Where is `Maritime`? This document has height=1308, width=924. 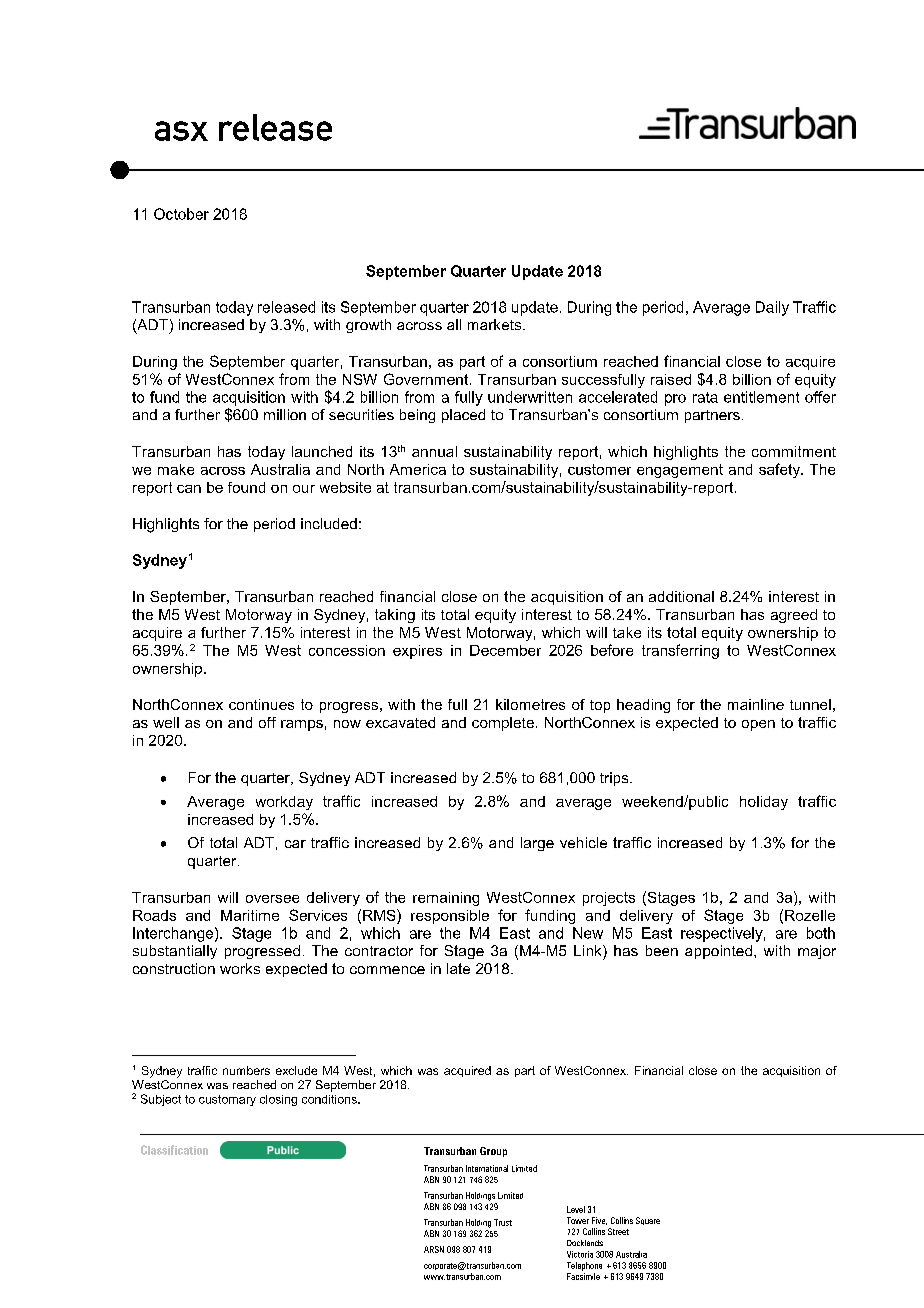 Maritime is located at coordinates (250, 915).
